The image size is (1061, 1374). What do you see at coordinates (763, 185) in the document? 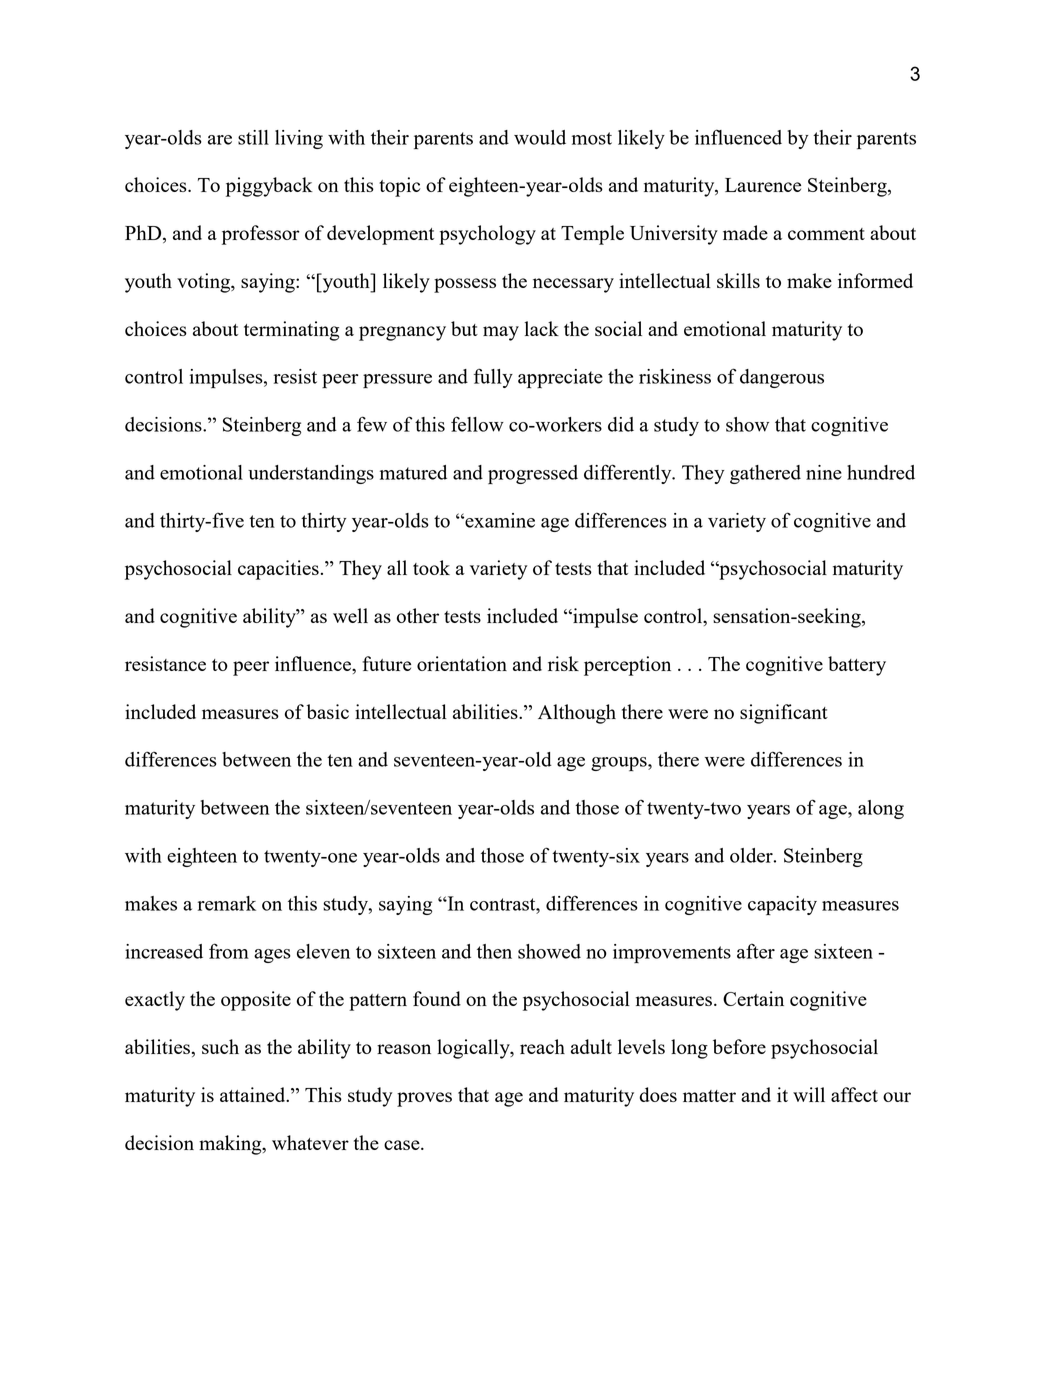
I see `Laurence` at bounding box center [763, 185].
